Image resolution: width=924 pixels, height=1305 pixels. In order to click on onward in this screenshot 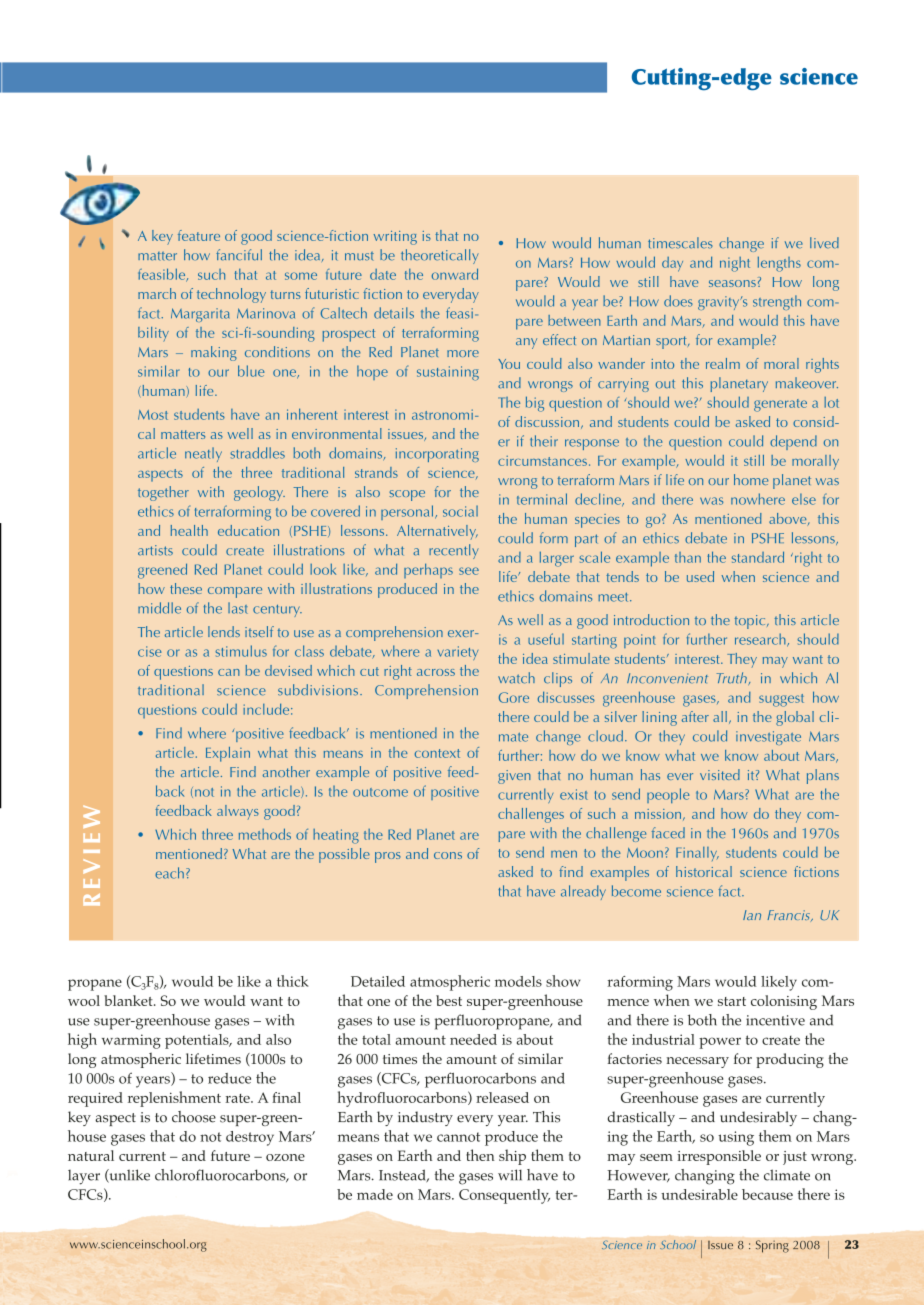, I will do `click(455, 274)`.
